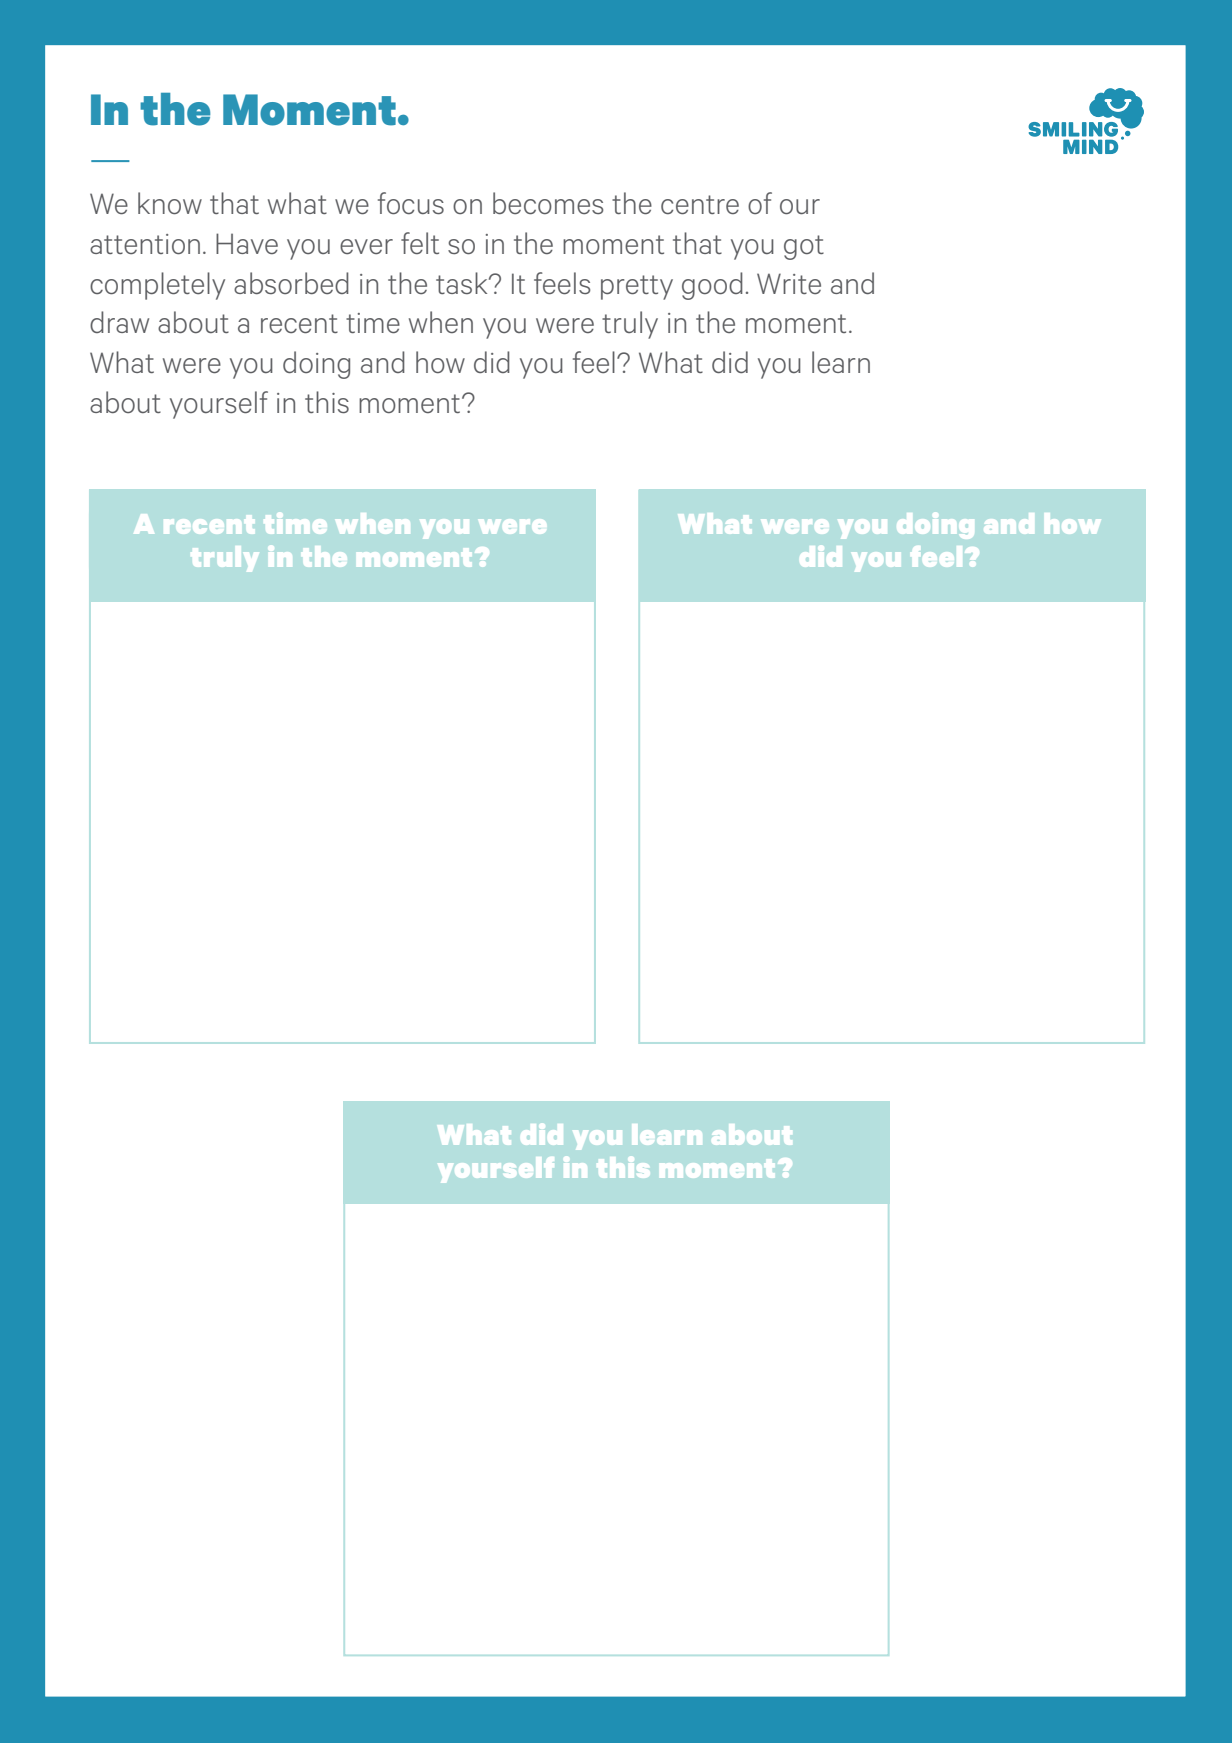  Describe the element at coordinates (247, 243) in the screenshot. I see `Have` at that location.
